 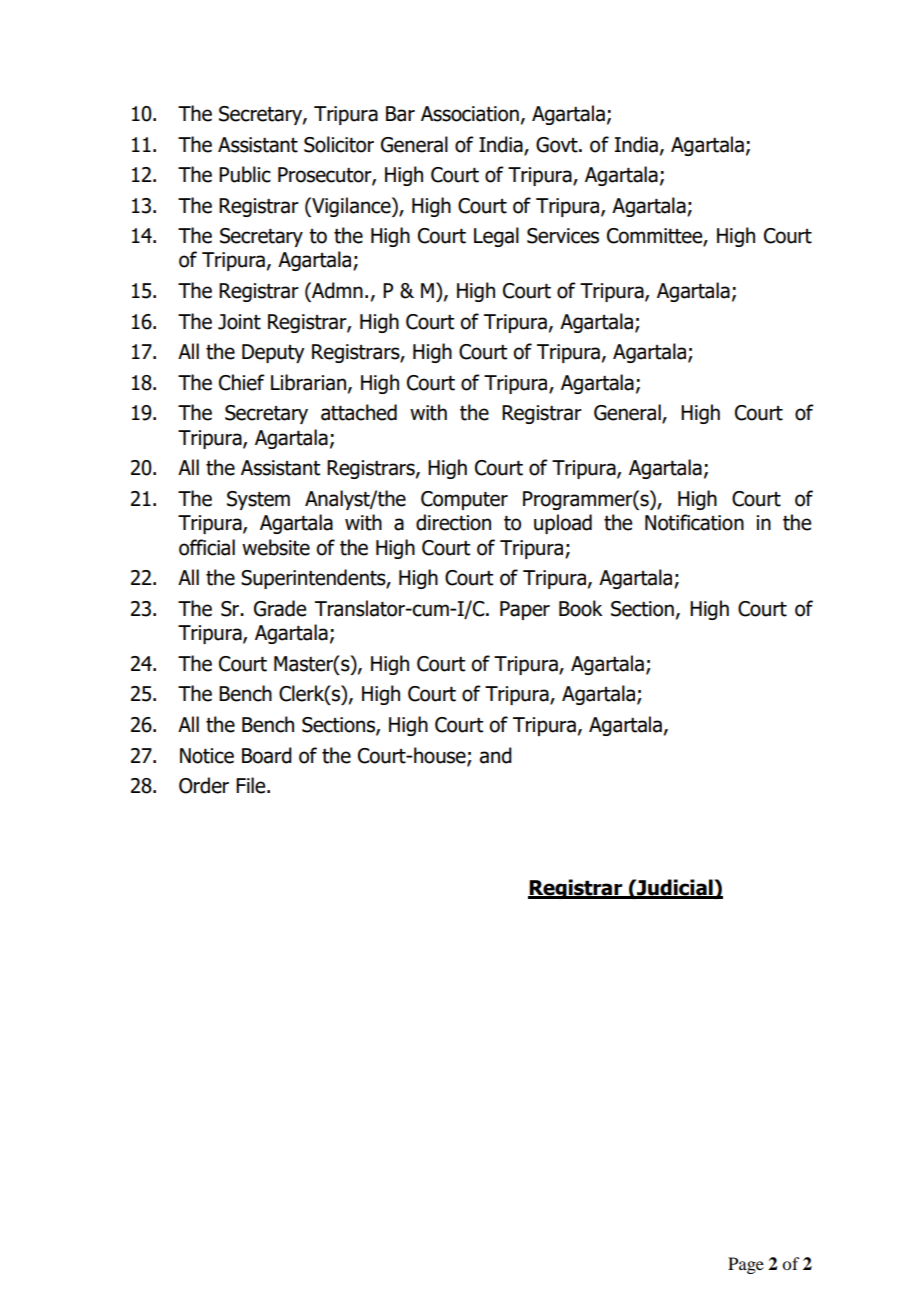 What do you see at coordinates (267, 755) in the screenshot?
I see `Board` at bounding box center [267, 755].
